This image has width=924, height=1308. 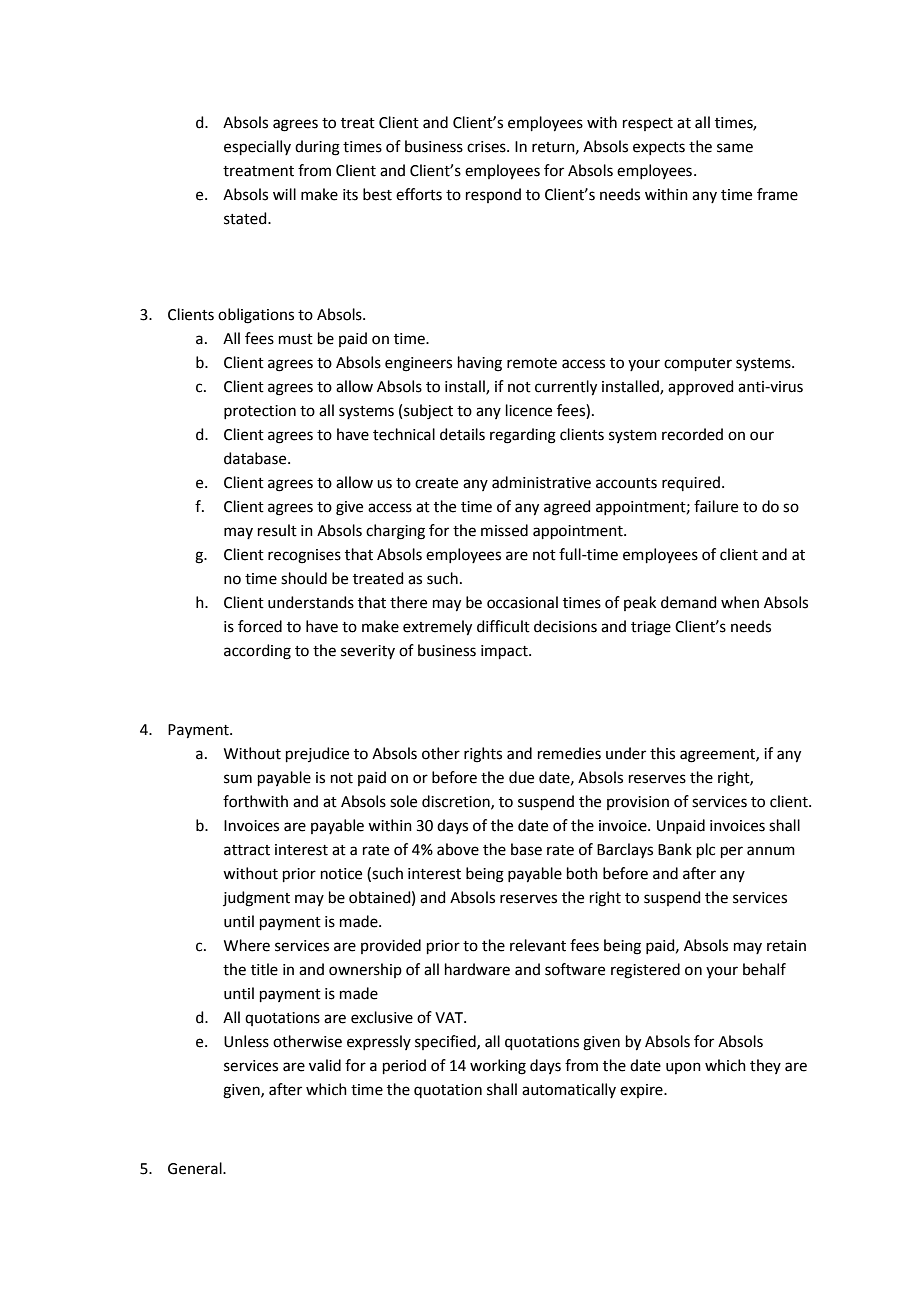 I want to click on crises, so click(x=487, y=147).
